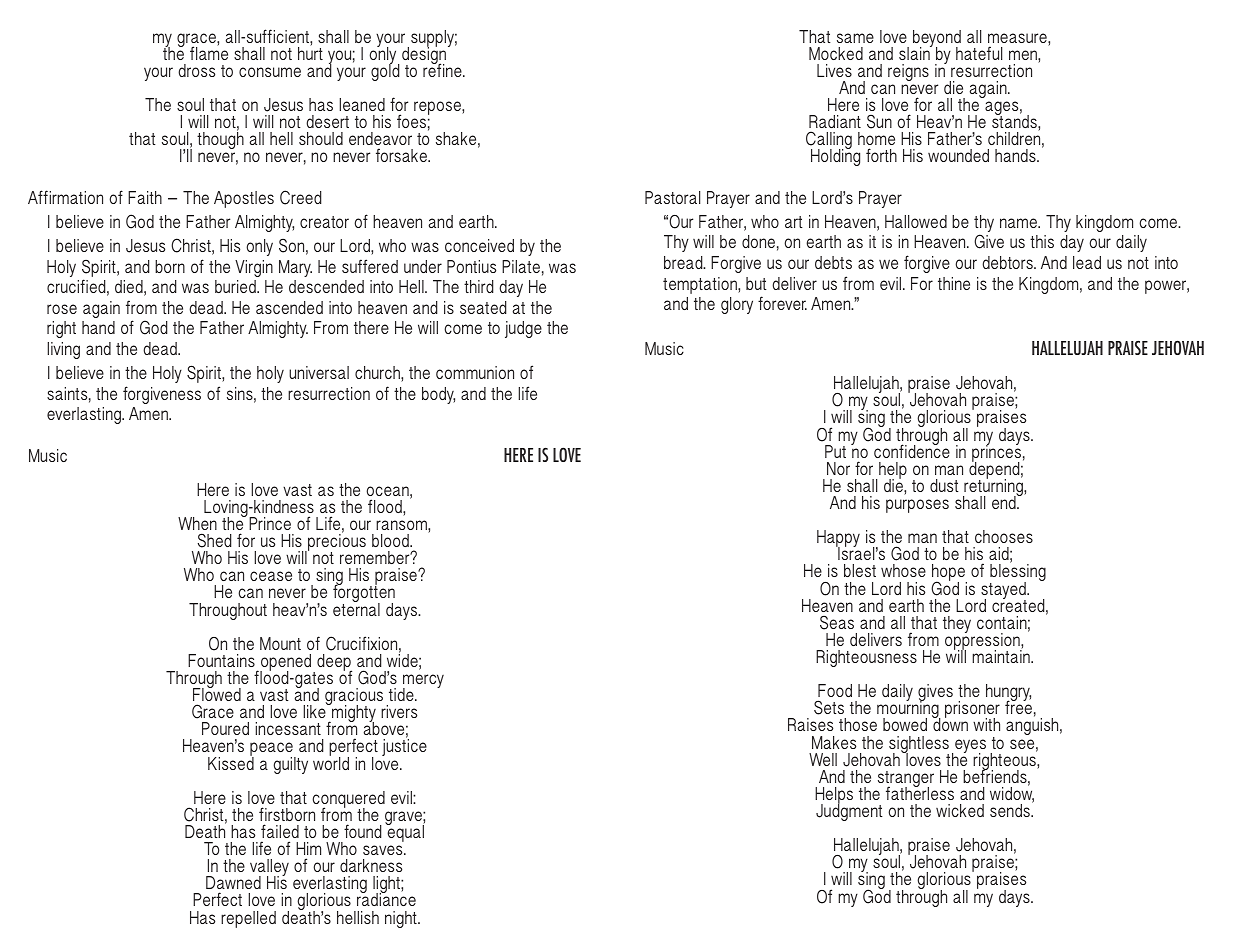 The width and height of the image is (1233, 952). Describe the element at coordinates (912, 450) in the image. I see `confidence` at that location.
